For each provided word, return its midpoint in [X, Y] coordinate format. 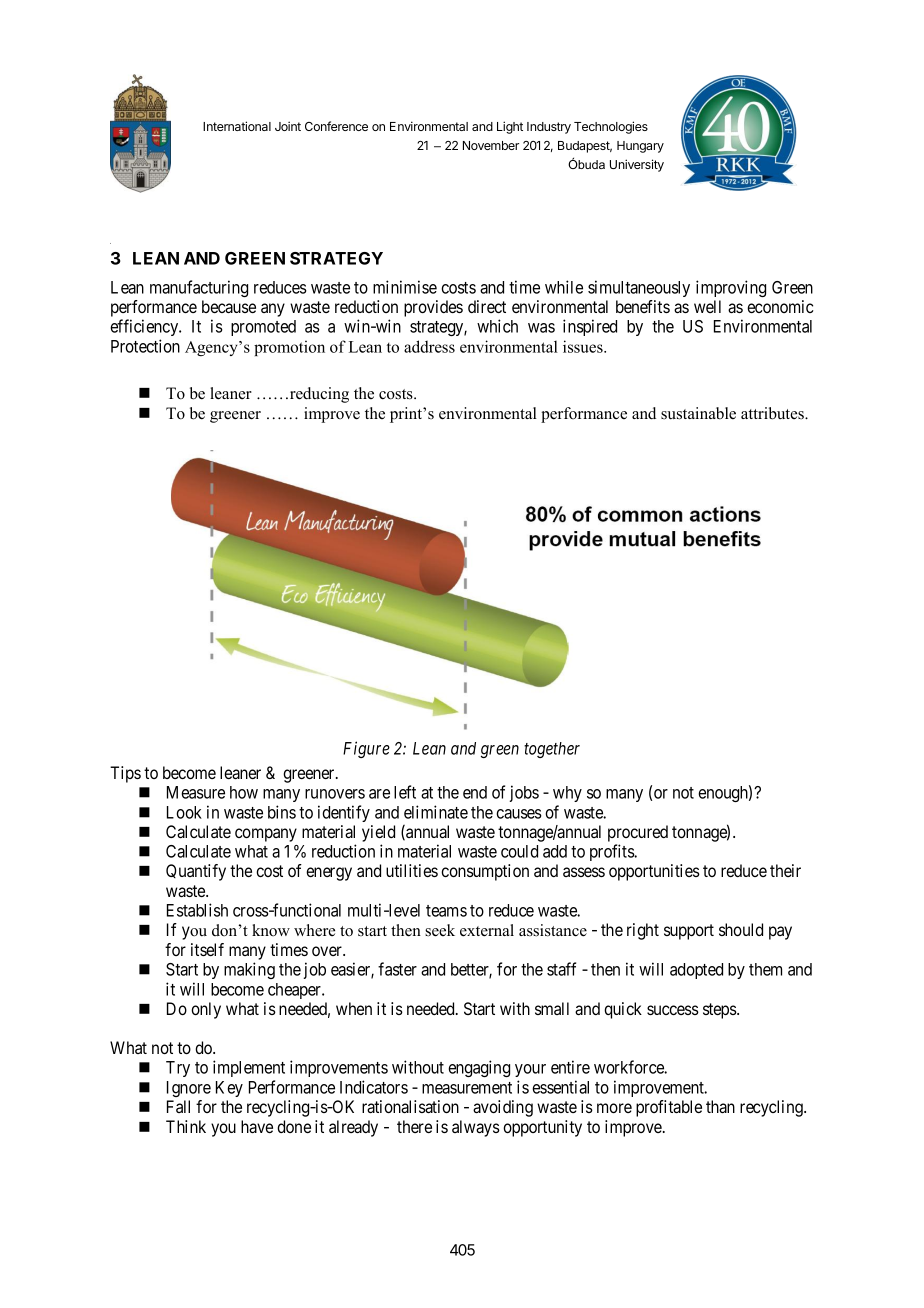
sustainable [698, 413]
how [244, 792]
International [237, 126]
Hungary [640, 147]
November [491, 145]
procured [638, 833]
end [475, 792]
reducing [318, 395]
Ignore [189, 1089]
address [429, 346]
